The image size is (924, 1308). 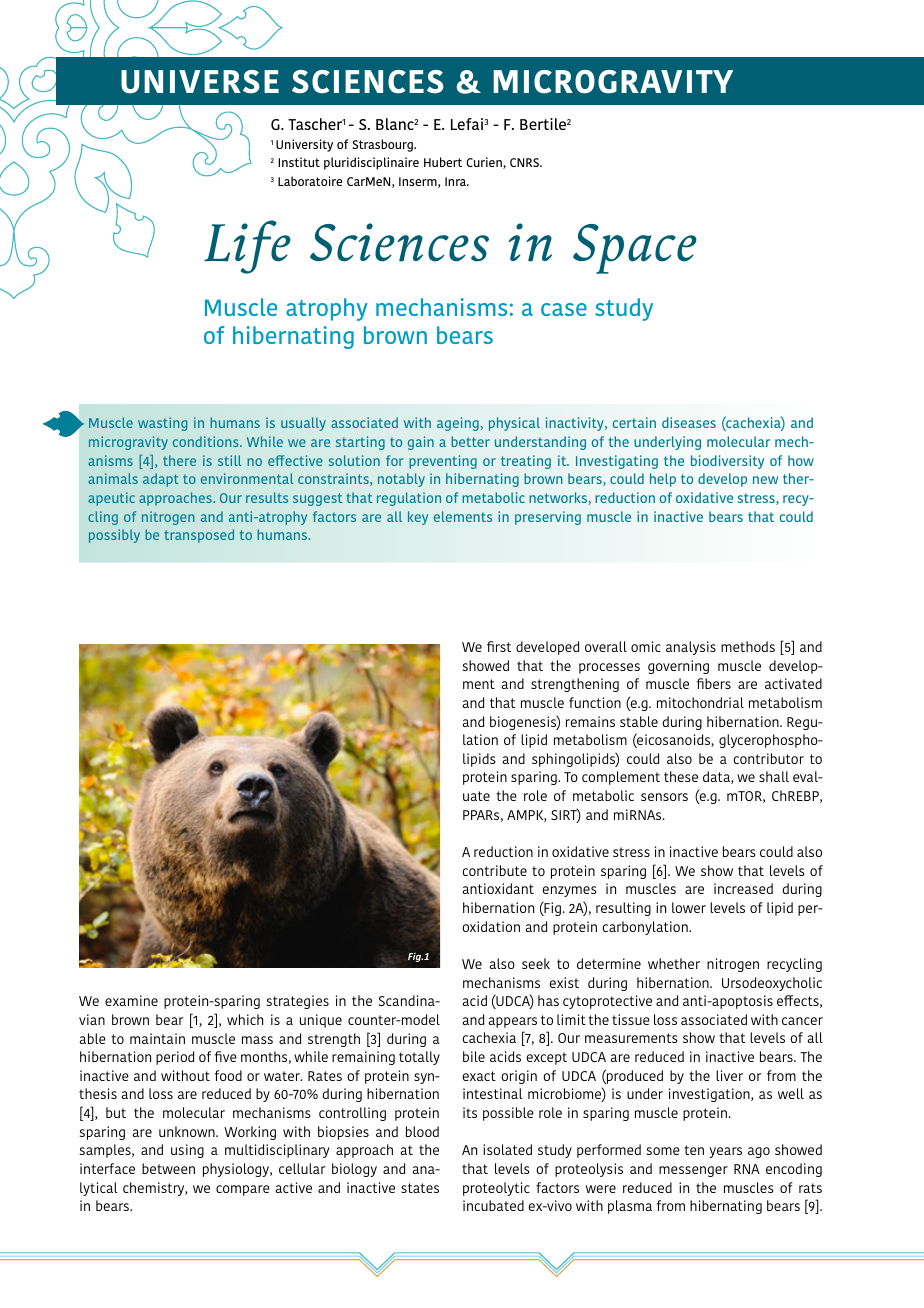 What do you see at coordinates (725, 1152) in the screenshot?
I see `years` at bounding box center [725, 1152].
